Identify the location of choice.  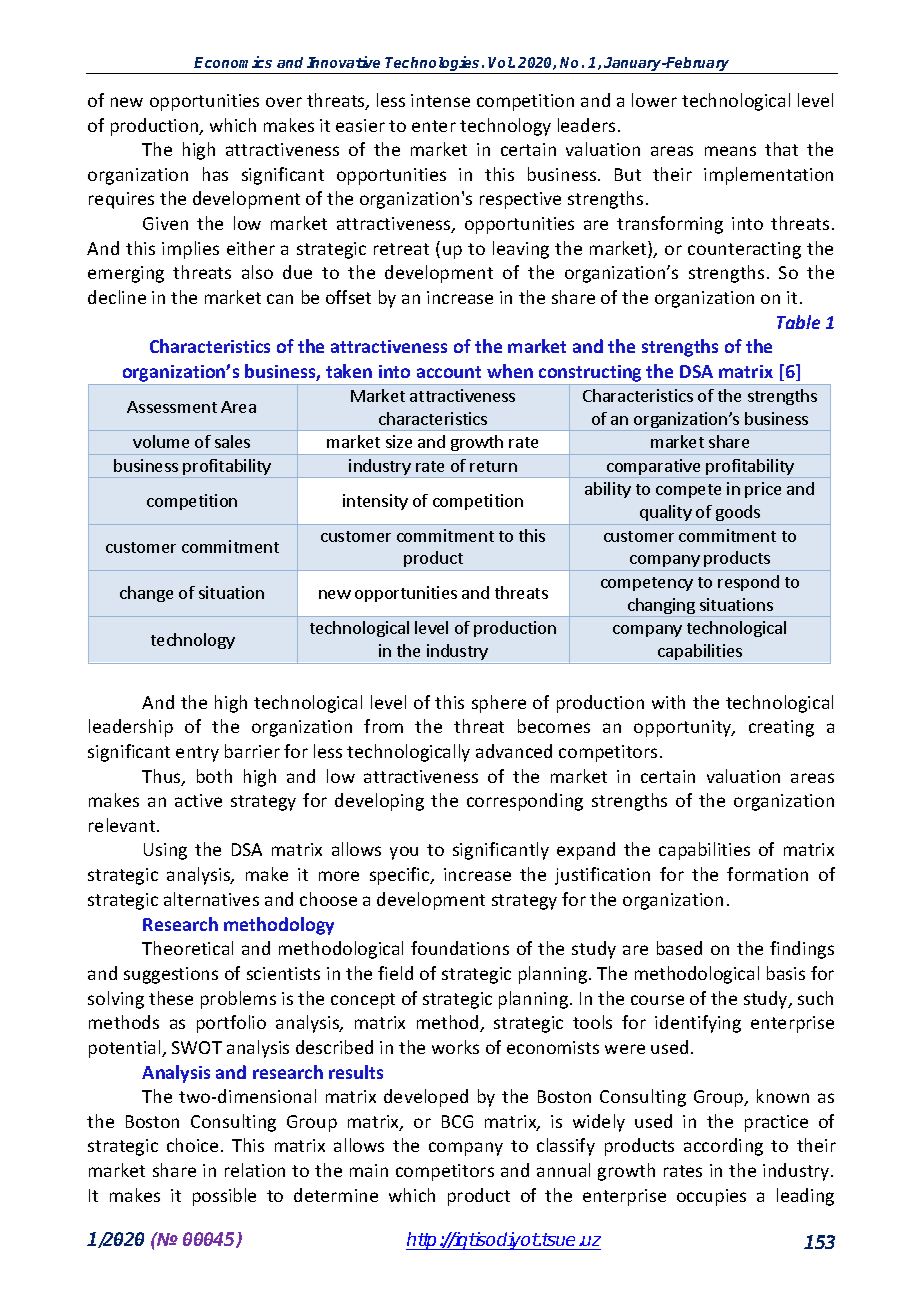
(192, 1145).
